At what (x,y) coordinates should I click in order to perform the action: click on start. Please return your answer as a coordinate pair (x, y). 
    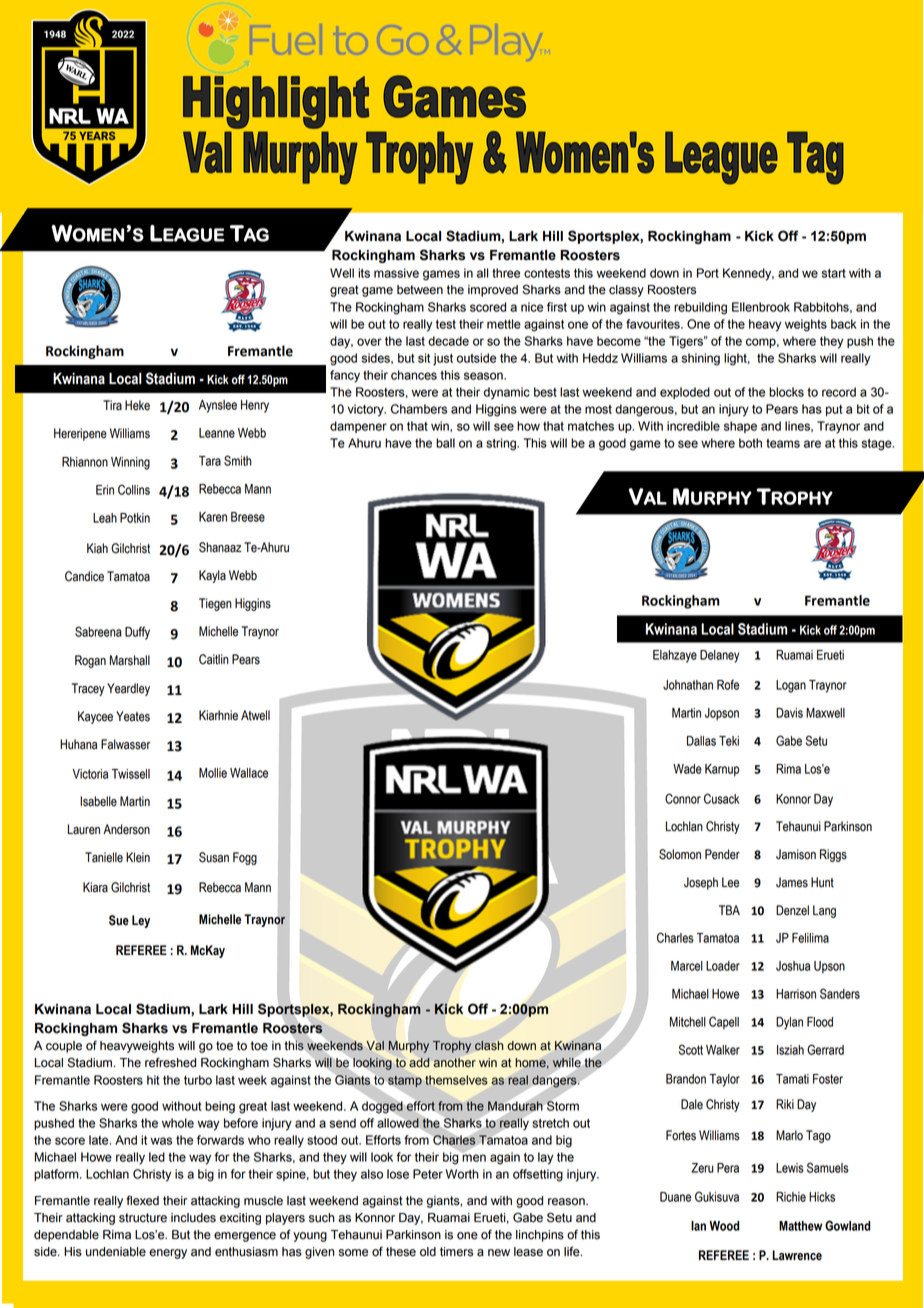
    Looking at the image, I should click on (834, 273).
